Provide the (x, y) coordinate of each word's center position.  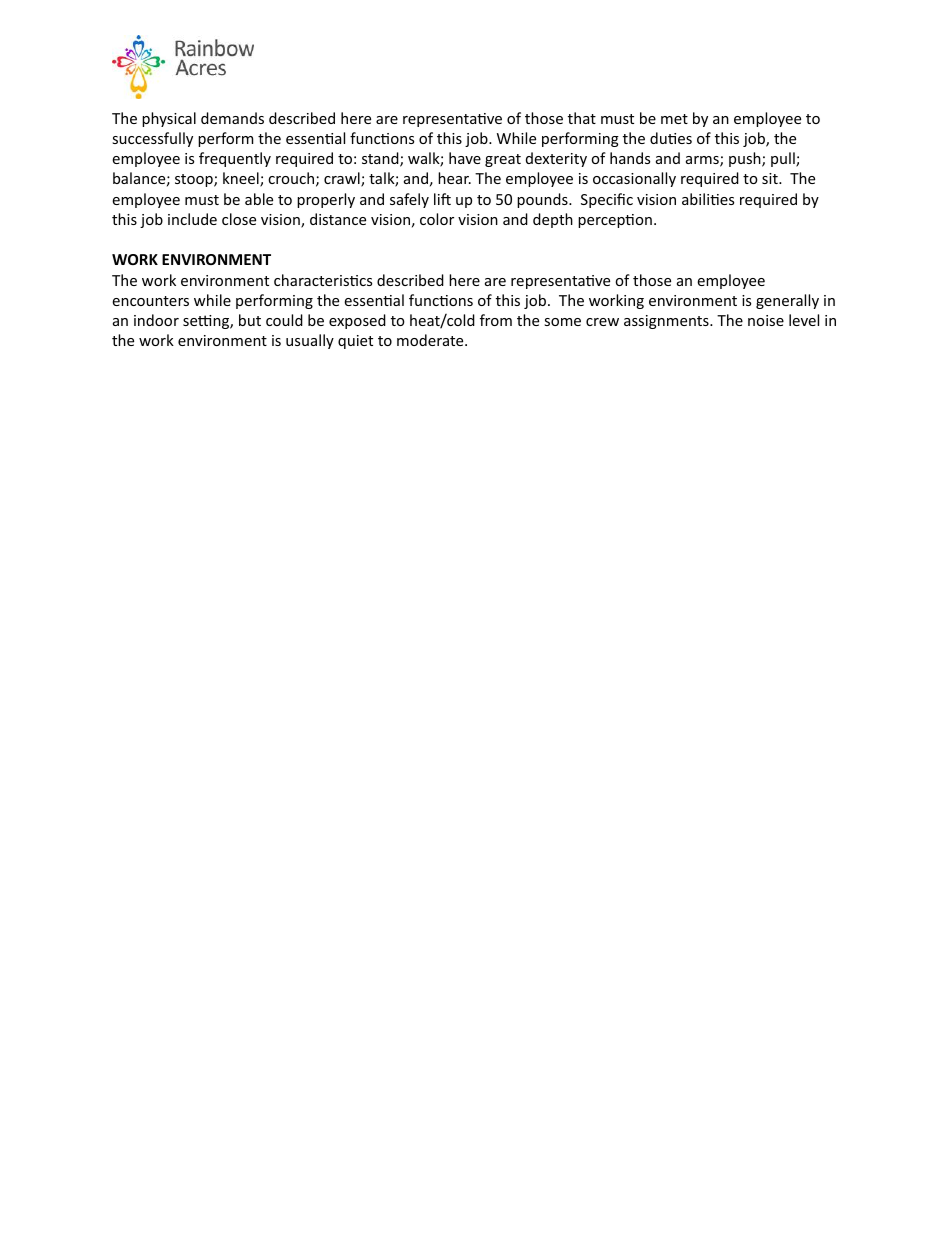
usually (310, 341)
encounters (150, 301)
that (582, 118)
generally (787, 301)
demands (232, 118)
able (259, 199)
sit (771, 178)
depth (553, 220)
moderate (431, 340)
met (674, 119)
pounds (543, 200)
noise (766, 320)
